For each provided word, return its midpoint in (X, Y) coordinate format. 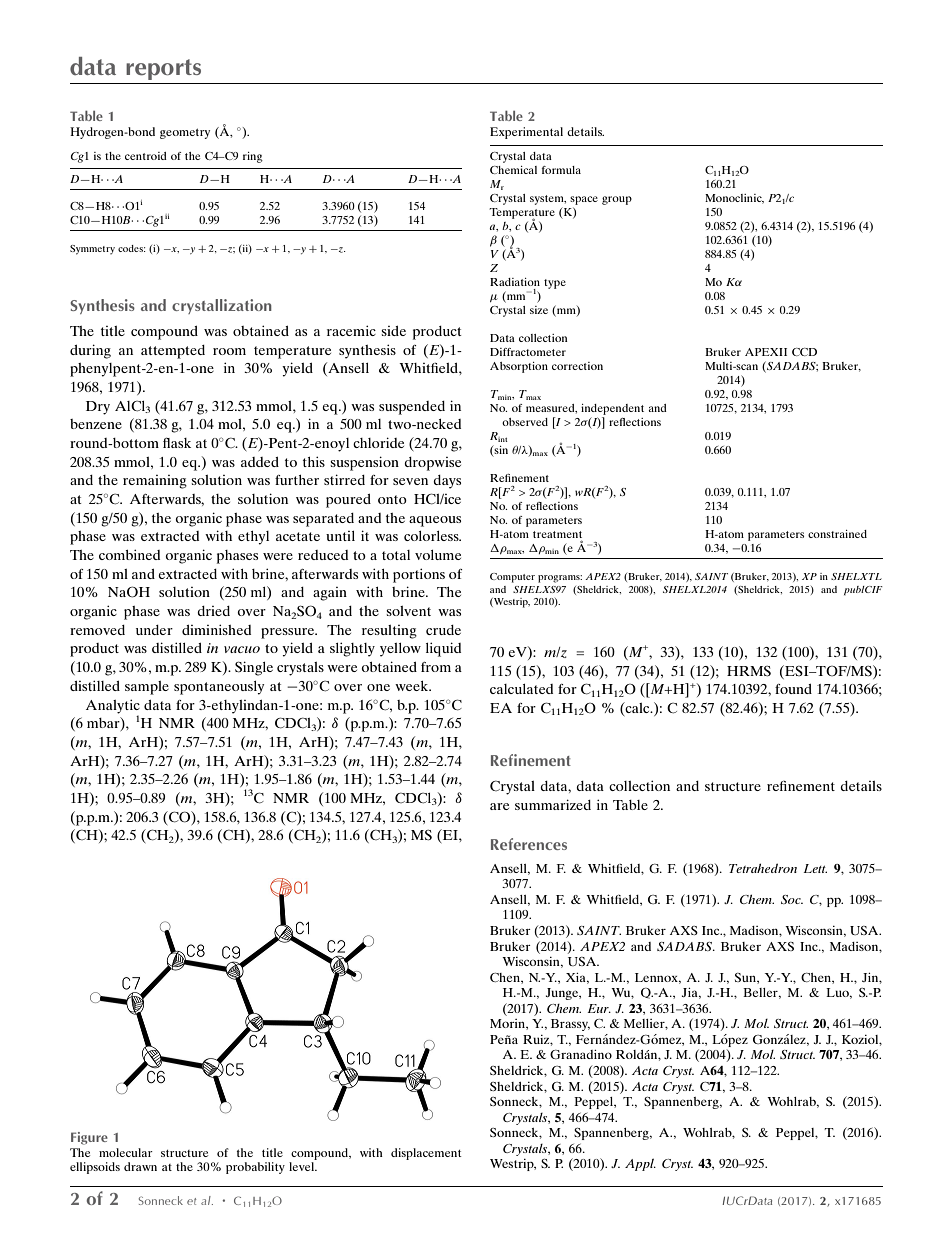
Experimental (526, 133)
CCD (804, 352)
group (617, 200)
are (499, 806)
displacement (426, 1154)
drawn (140, 1166)
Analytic (113, 706)
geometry (185, 133)
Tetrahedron (763, 868)
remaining (155, 482)
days (447, 482)
